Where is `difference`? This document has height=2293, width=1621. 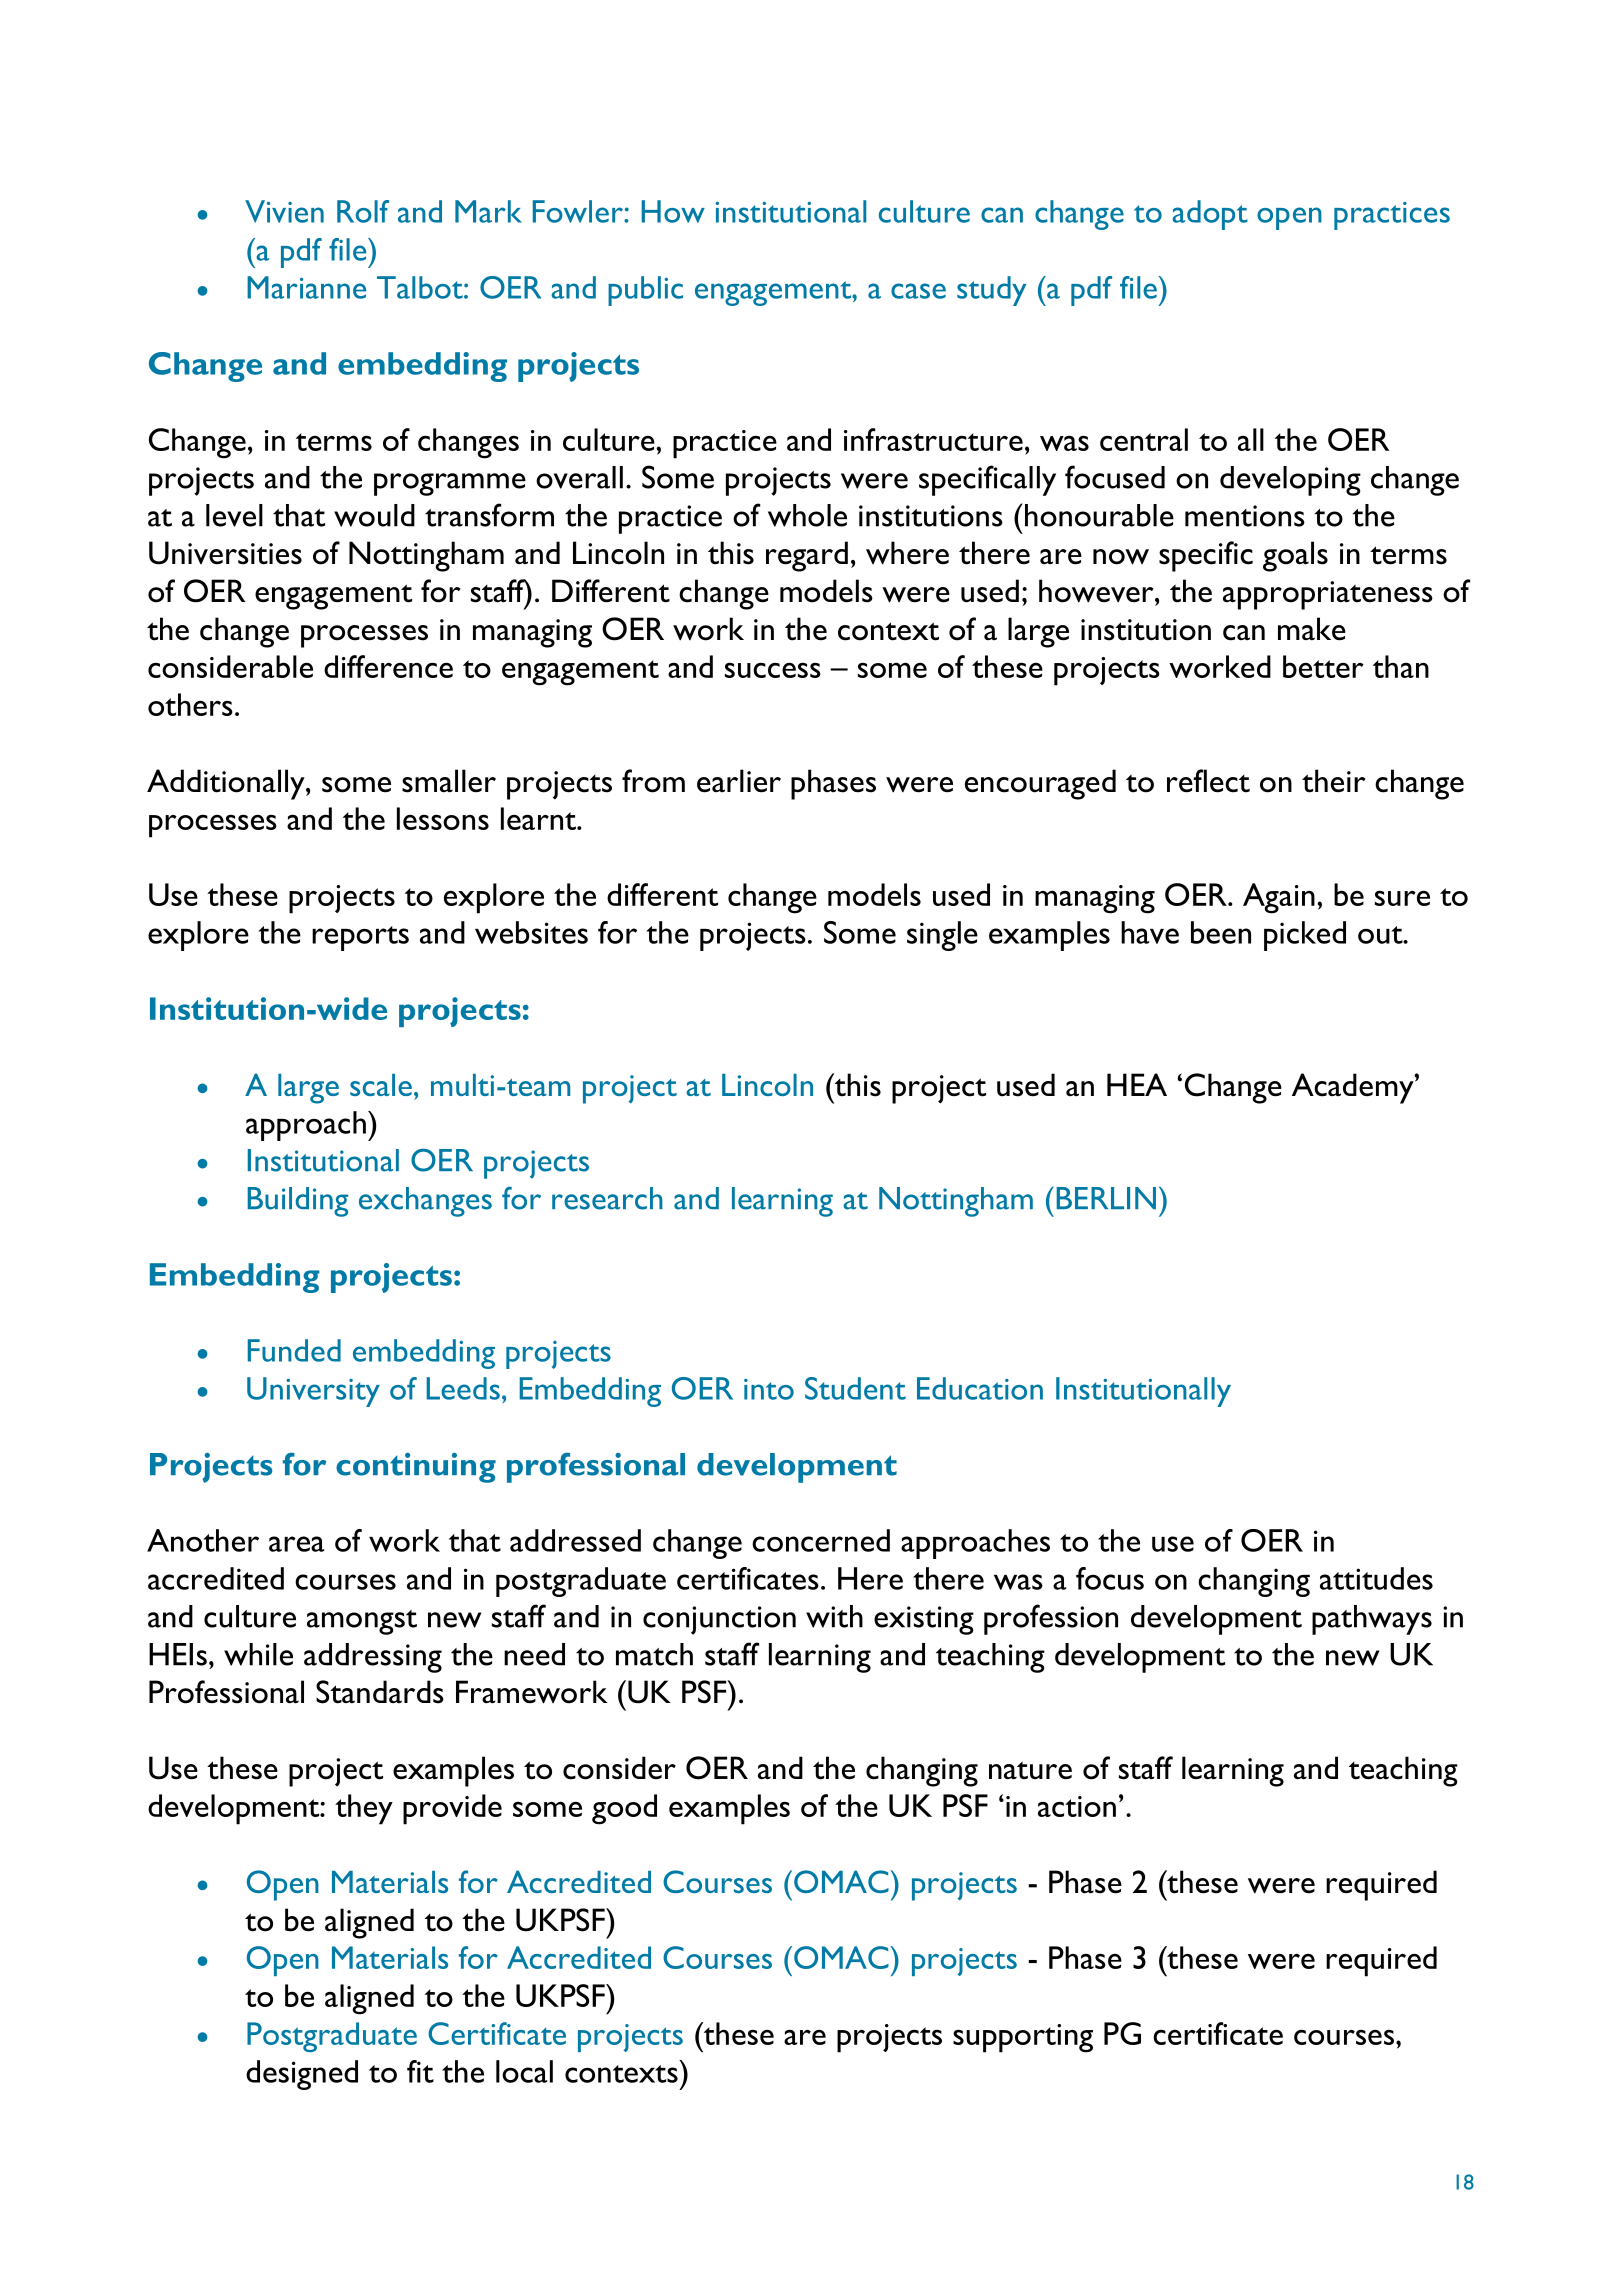
difference is located at coordinates (388, 666).
